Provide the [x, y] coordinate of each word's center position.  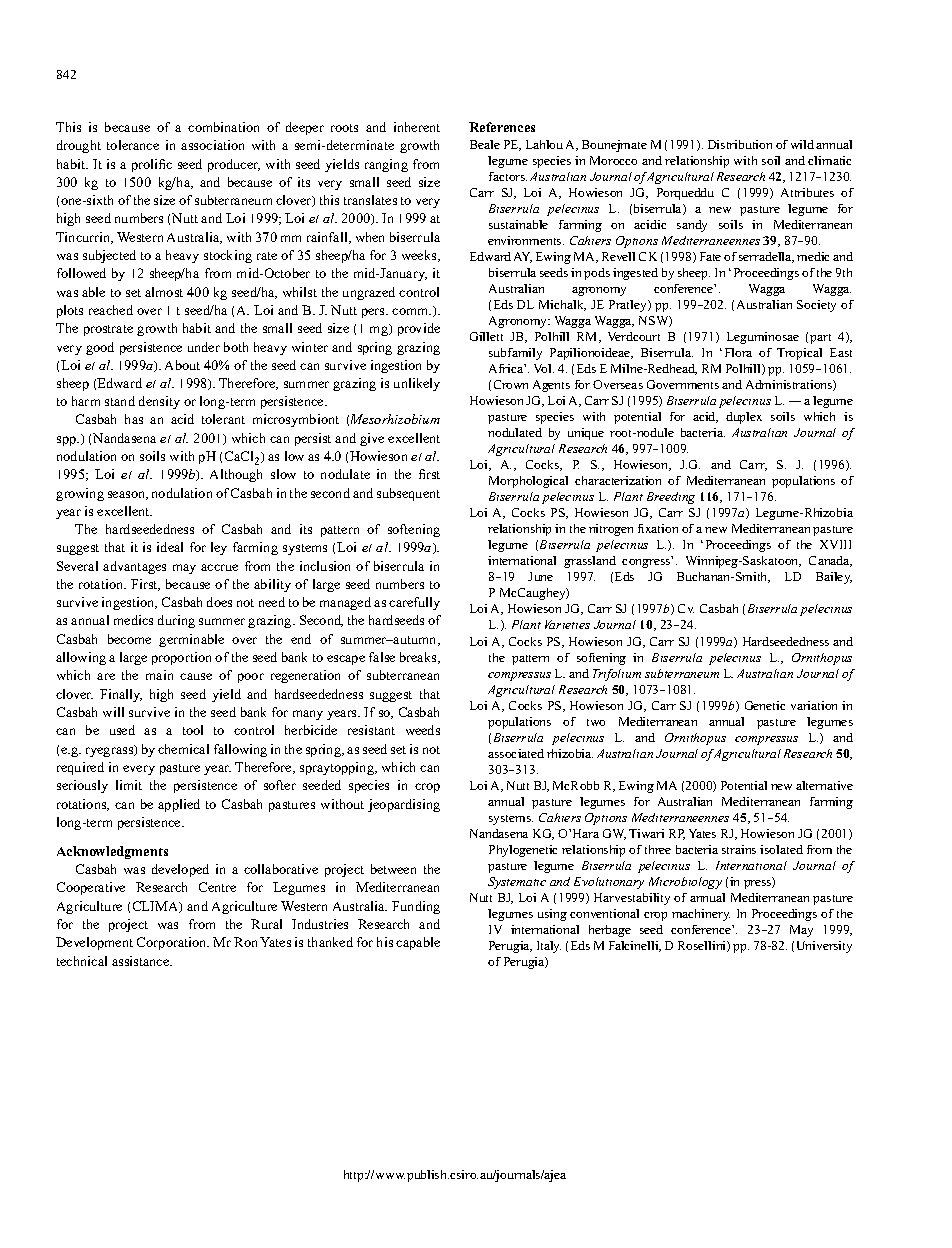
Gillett [486, 336]
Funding [416, 907]
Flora [738, 352]
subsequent [408, 494]
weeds [423, 730]
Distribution [740, 144]
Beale [485, 144]
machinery [701, 915]
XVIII [835, 544]
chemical [183, 749]
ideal [170, 547]
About [182, 365]
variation [814, 705]
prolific [152, 165]
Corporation [173, 943]
